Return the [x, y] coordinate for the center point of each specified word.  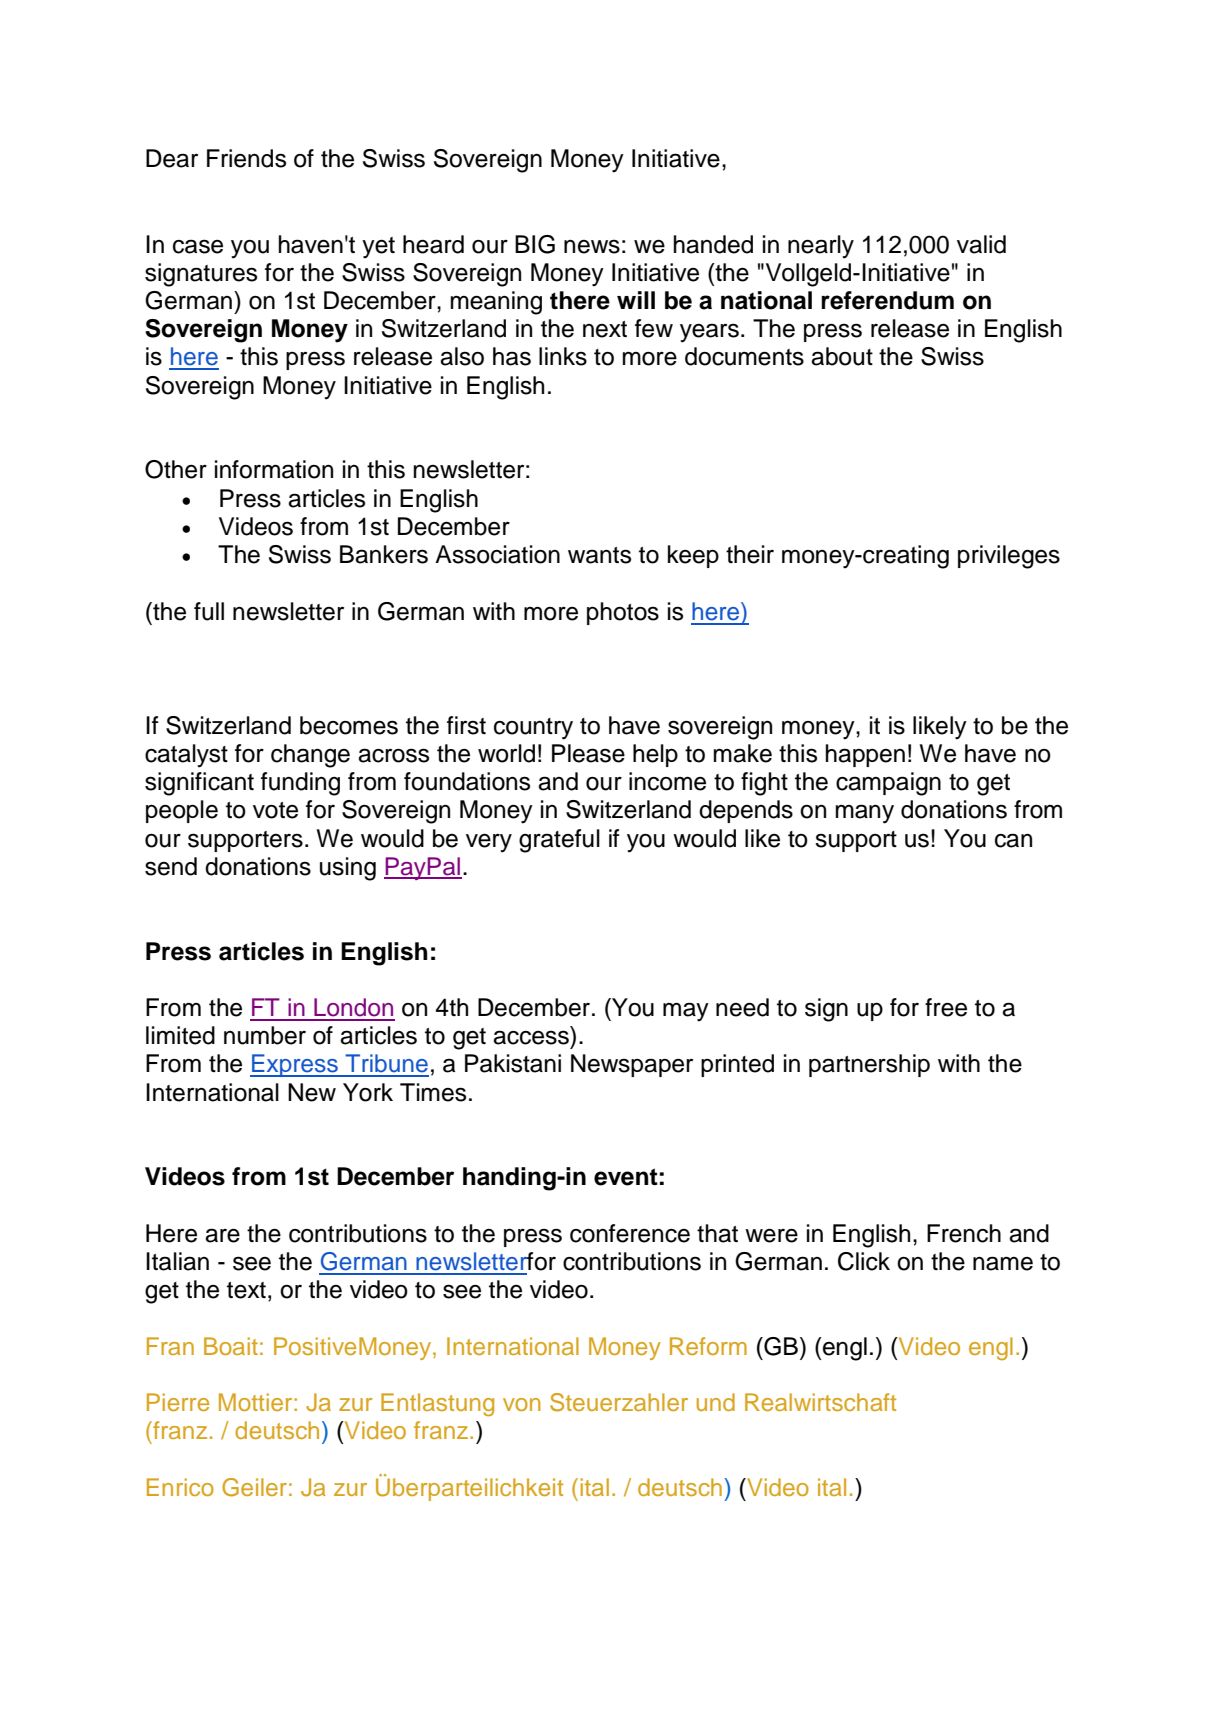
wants [599, 555]
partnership [869, 1065]
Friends [246, 158]
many [864, 814]
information [274, 469]
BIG [535, 244]
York [368, 1092]
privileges [1009, 557]
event [626, 1177]
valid [981, 244]
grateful [559, 841]
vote [275, 810]
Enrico [180, 1487]
